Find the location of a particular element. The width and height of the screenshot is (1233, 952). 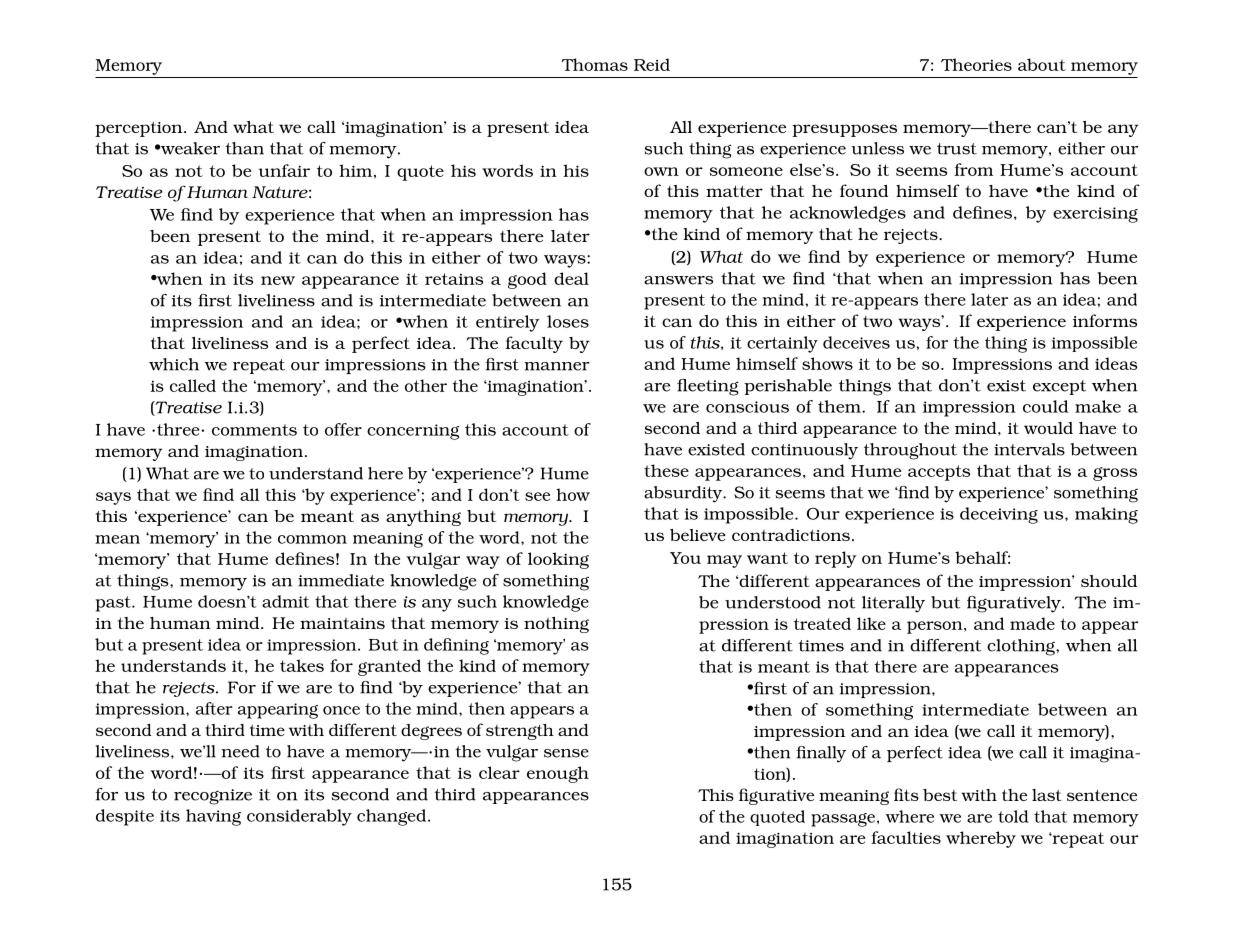

which is located at coordinates (174, 364).
